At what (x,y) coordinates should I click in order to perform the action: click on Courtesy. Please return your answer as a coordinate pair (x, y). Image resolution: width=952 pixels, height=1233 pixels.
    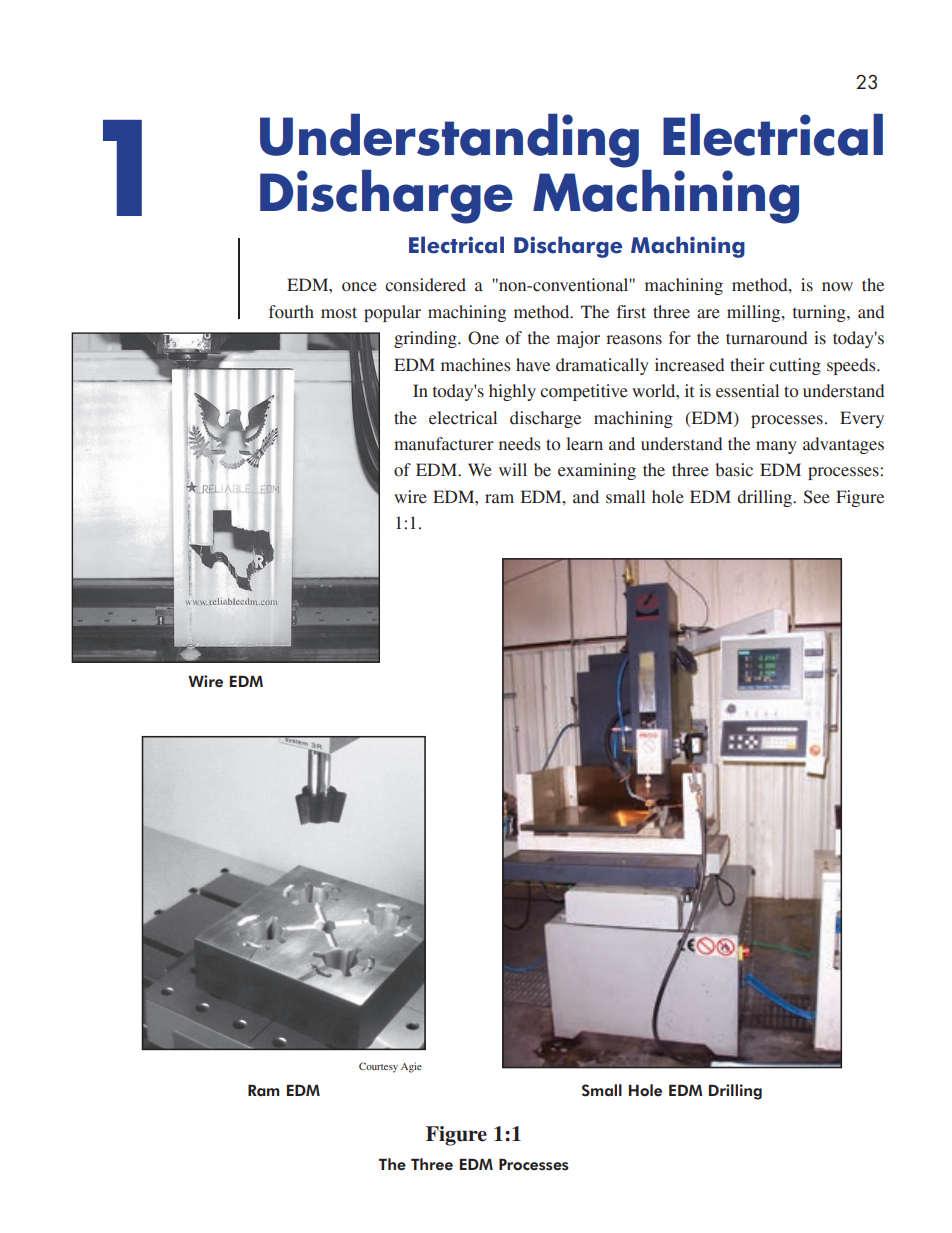
    Looking at the image, I should click on (378, 1067).
